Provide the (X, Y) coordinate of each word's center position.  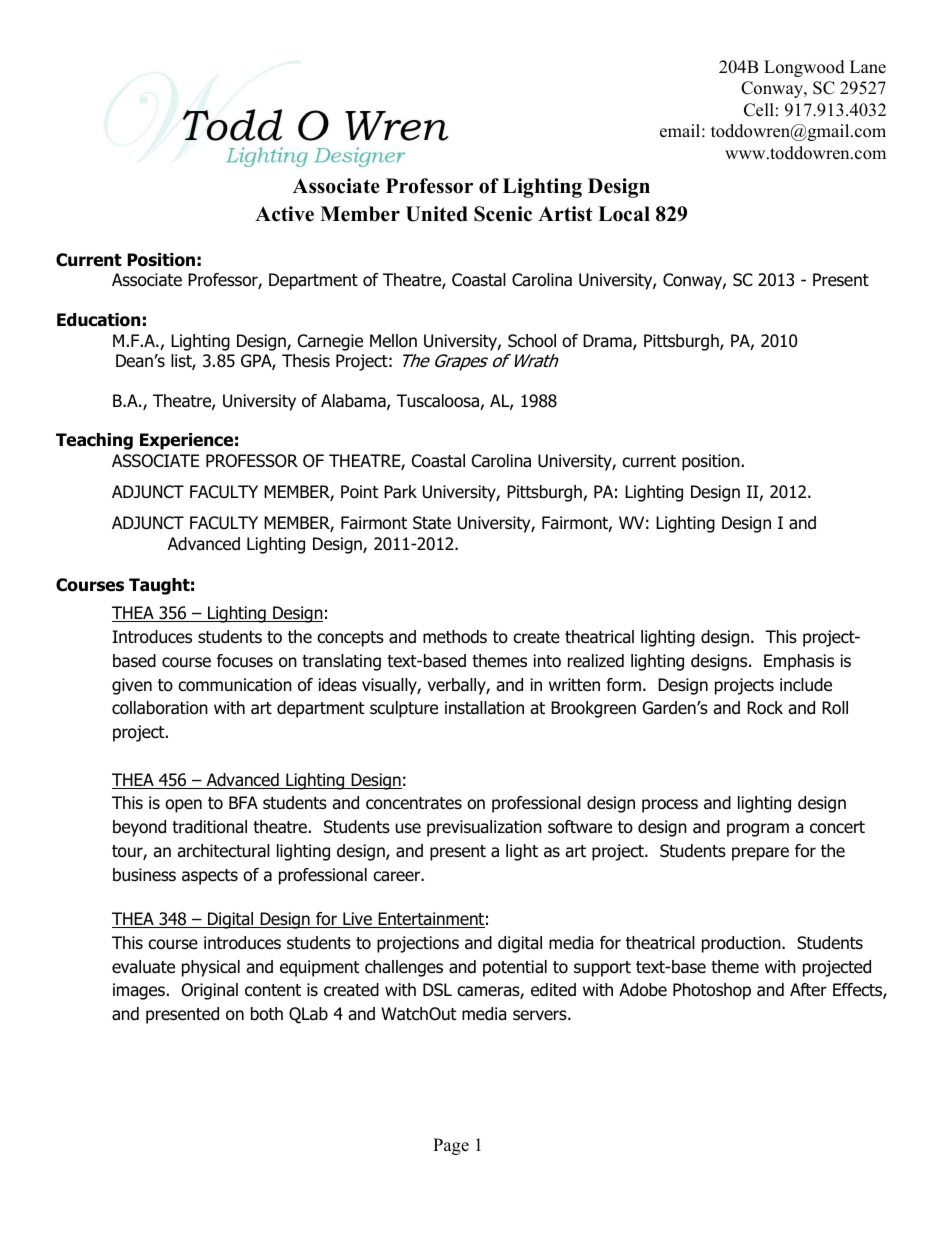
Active (284, 214)
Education (98, 320)
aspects (210, 877)
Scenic (503, 214)
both (267, 1014)
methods (455, 637)
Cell (759, 110)
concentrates (414, 803)
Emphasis (799, 662)
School (532, 341)
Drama (608, 342)
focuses (245, 661)
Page (451, 1146)
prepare (760, 854)
